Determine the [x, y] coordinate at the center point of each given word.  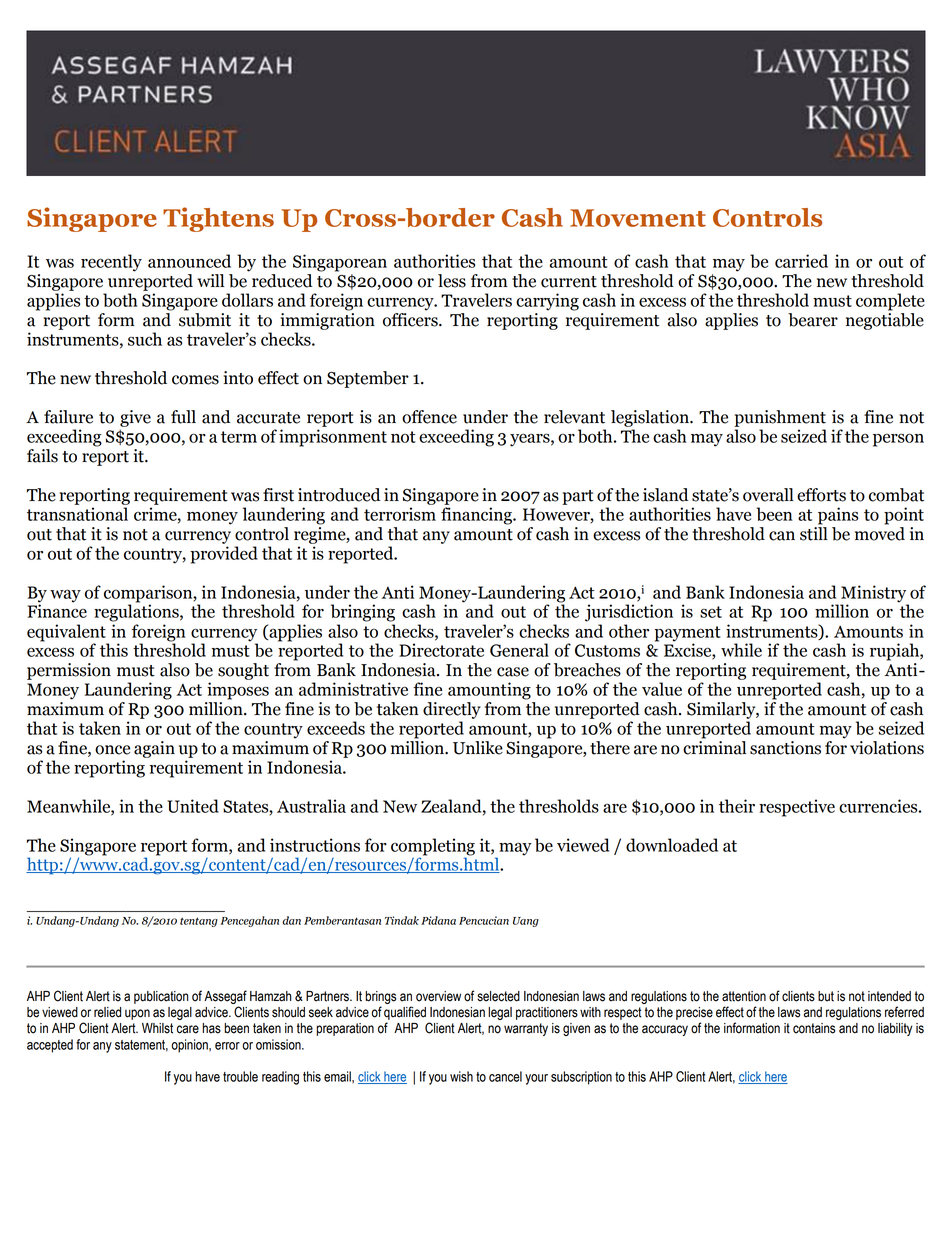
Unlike [478, 748]
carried [801, 261]
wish [461, 1076]
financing [477, 516]
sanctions [785, 748]
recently [111, 263]
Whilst [157, 1028]
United [193, 806]
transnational [77, 514]
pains [838, 516]
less [452, 281]
